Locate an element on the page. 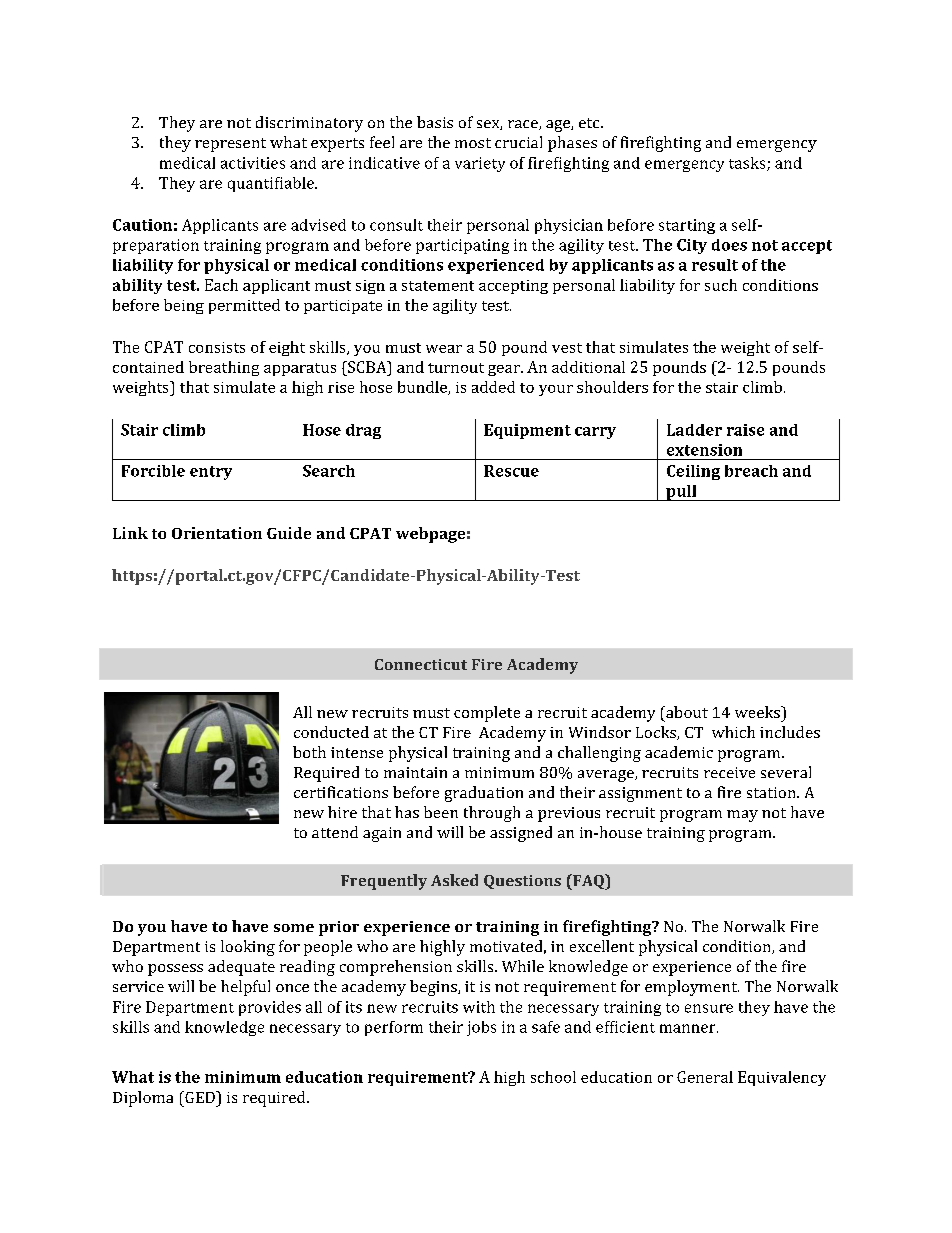  such is located at coordinates (721, 285).
